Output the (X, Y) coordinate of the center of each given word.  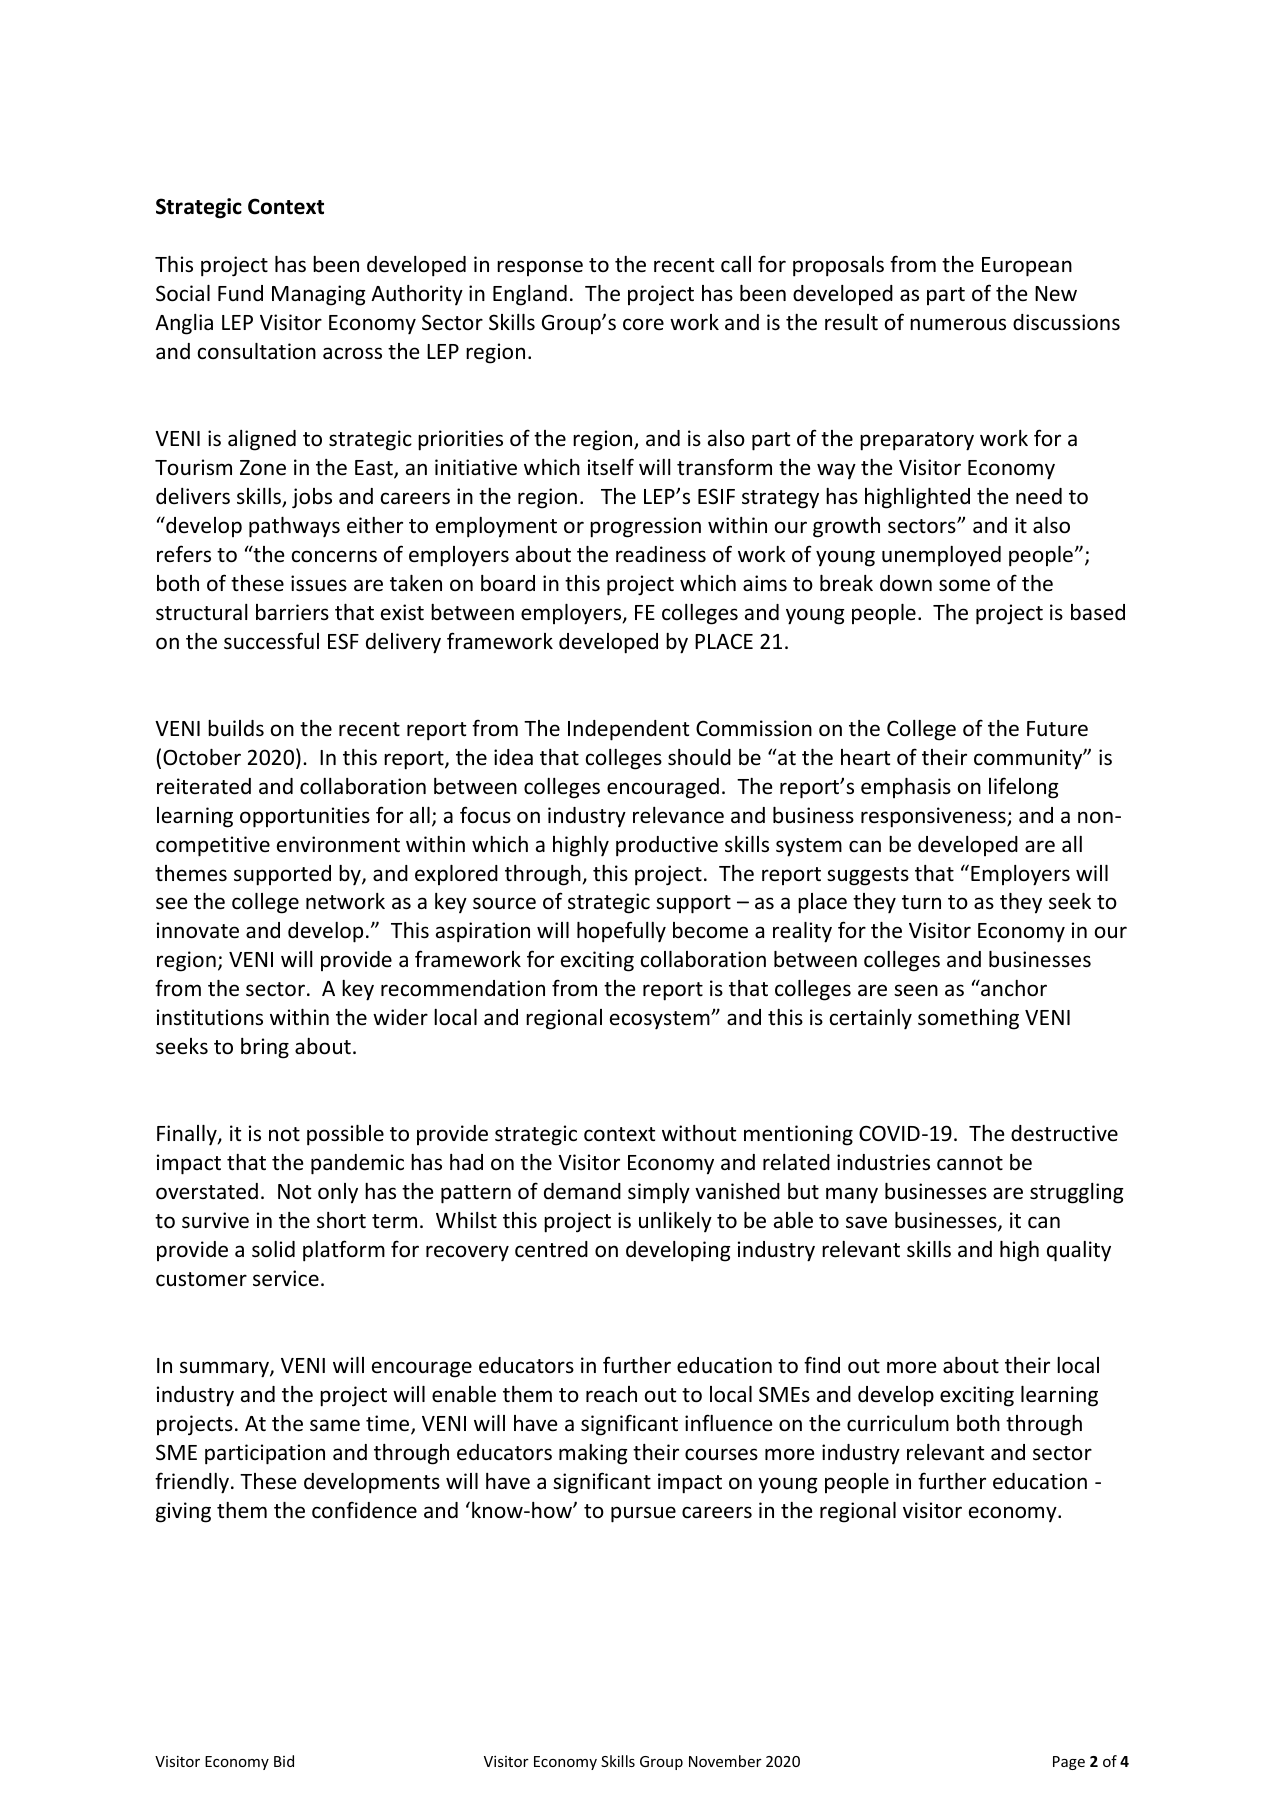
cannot (970, 1163)
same (335, 1425)
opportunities (305, 817)
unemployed (941, 556)
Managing (319, 295)
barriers (292, 612)
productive (667, 846)
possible (345, 1135)
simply (659, 1193)
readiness (661, 554)
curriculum (898, 1423)
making (593, 1454)
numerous (958, 324)
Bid (284, 1761)
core (643, 324)
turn (921, 902)
